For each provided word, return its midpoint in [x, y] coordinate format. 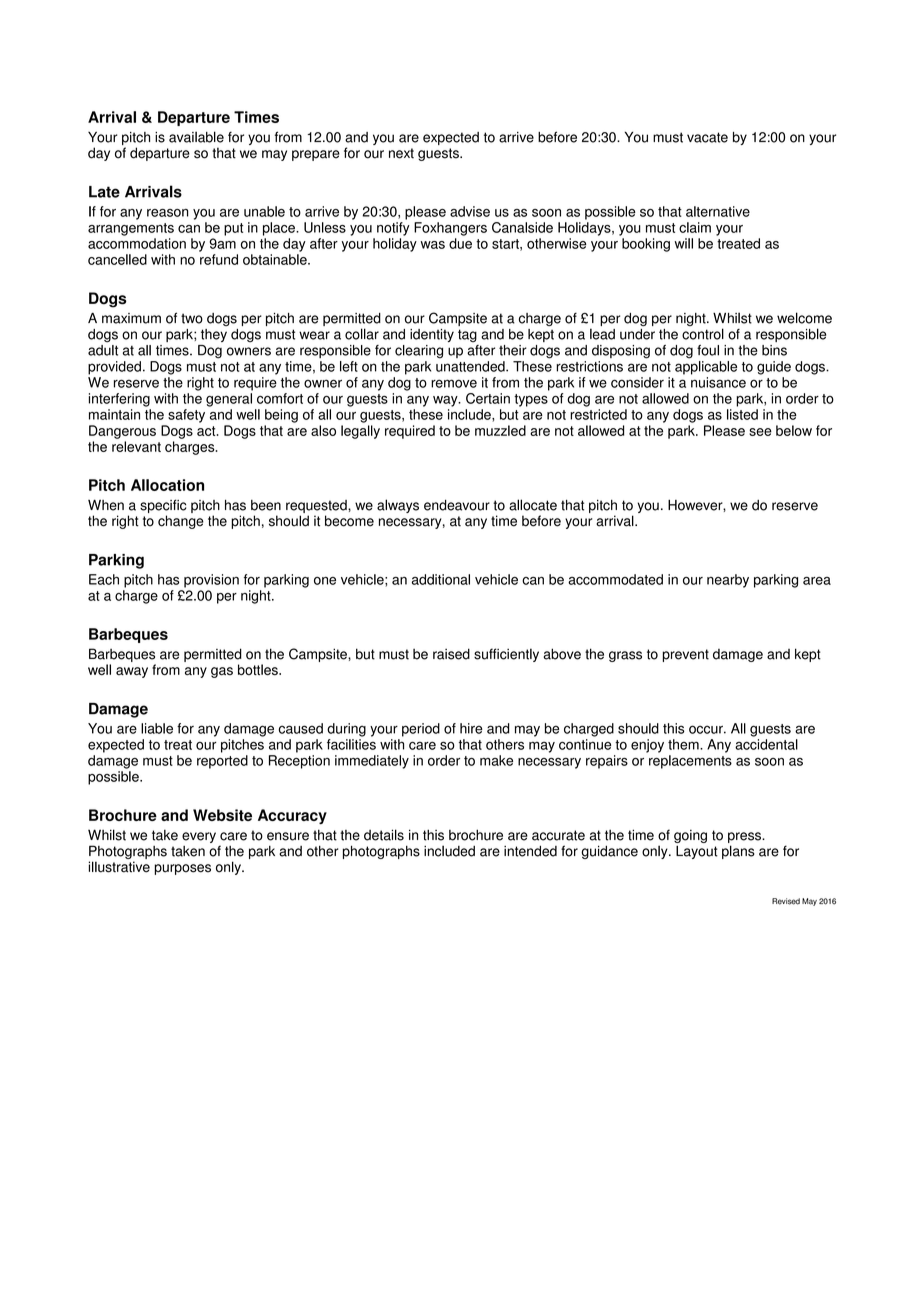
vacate [707, 137]
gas [222, 672]
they [214, 335]
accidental [766, 744]
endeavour [457, 505]
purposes [182, 869]
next [401, 153]
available [196, 137]
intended [530, 851]
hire [471, 728]
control [703, 334]
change [181, 522]
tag [467, 335]
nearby [728, 581]
